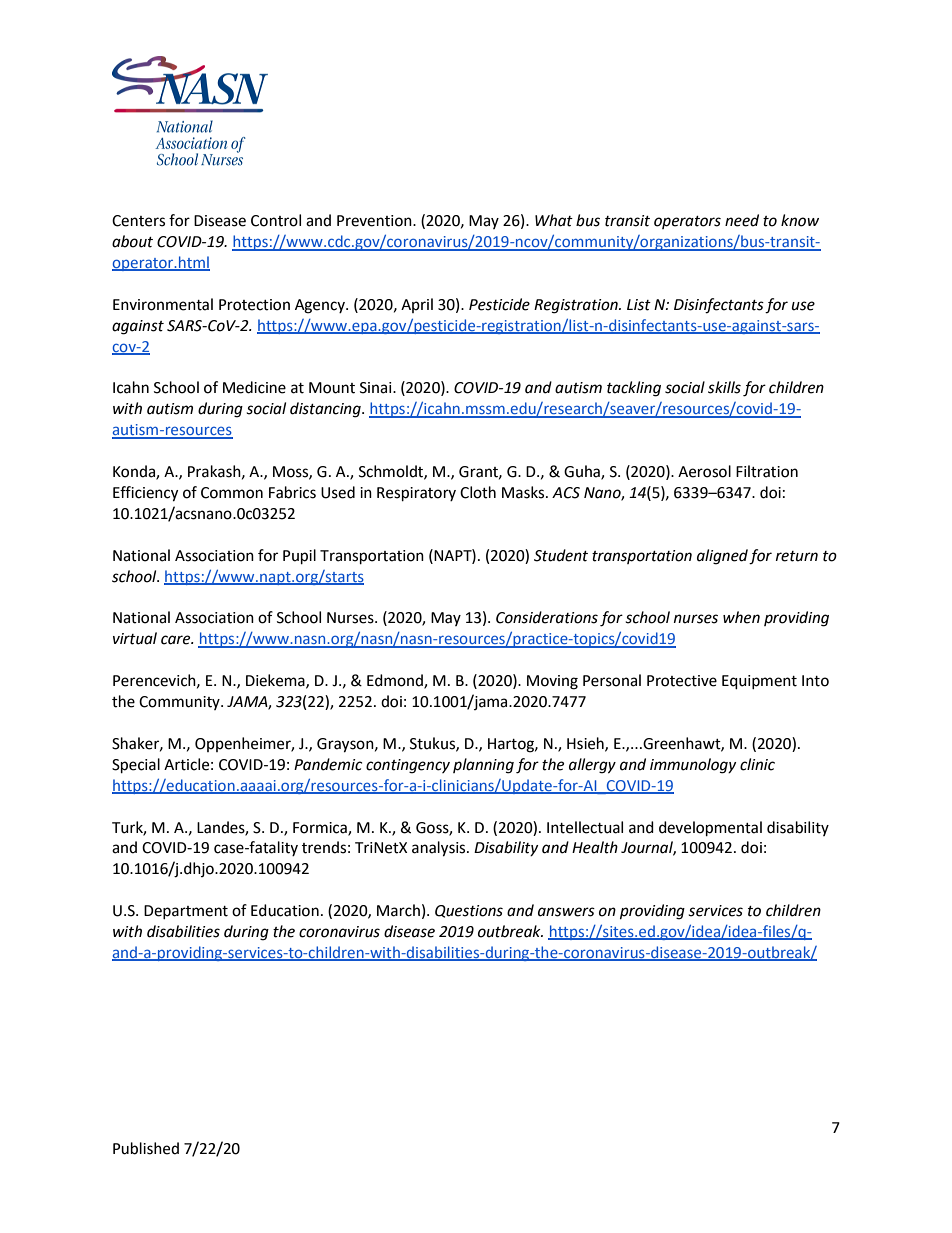  I want to click on need, so click(742, 220).
